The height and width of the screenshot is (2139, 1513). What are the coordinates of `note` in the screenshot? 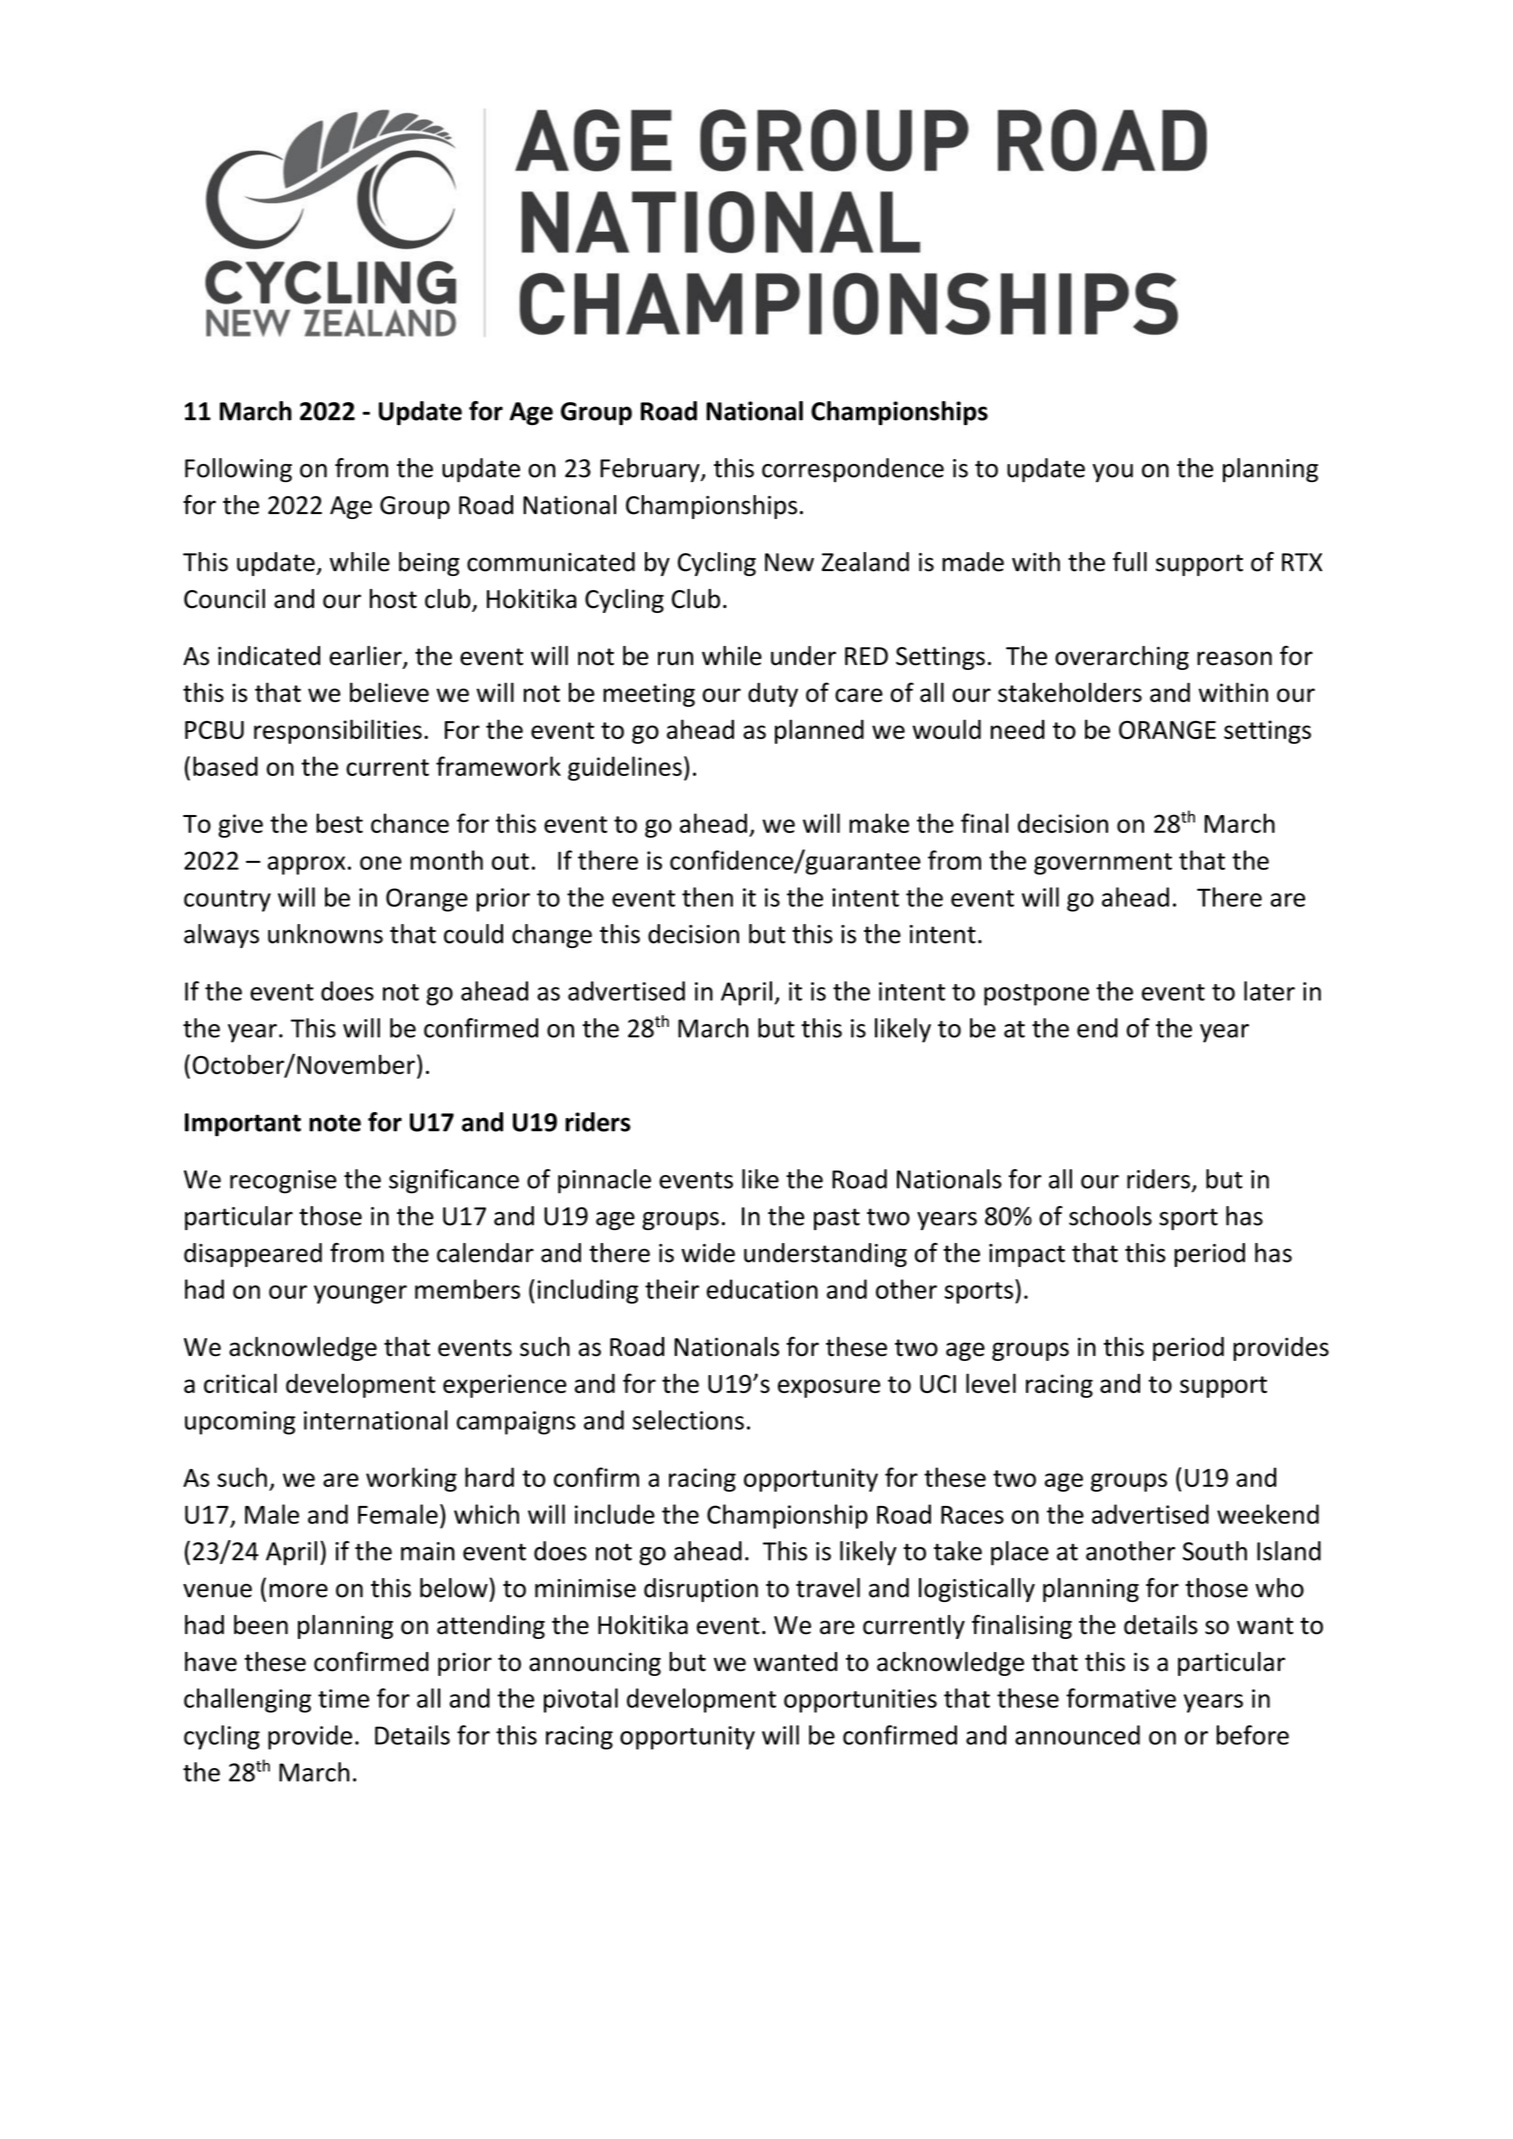 It's located at (335, 1123).
